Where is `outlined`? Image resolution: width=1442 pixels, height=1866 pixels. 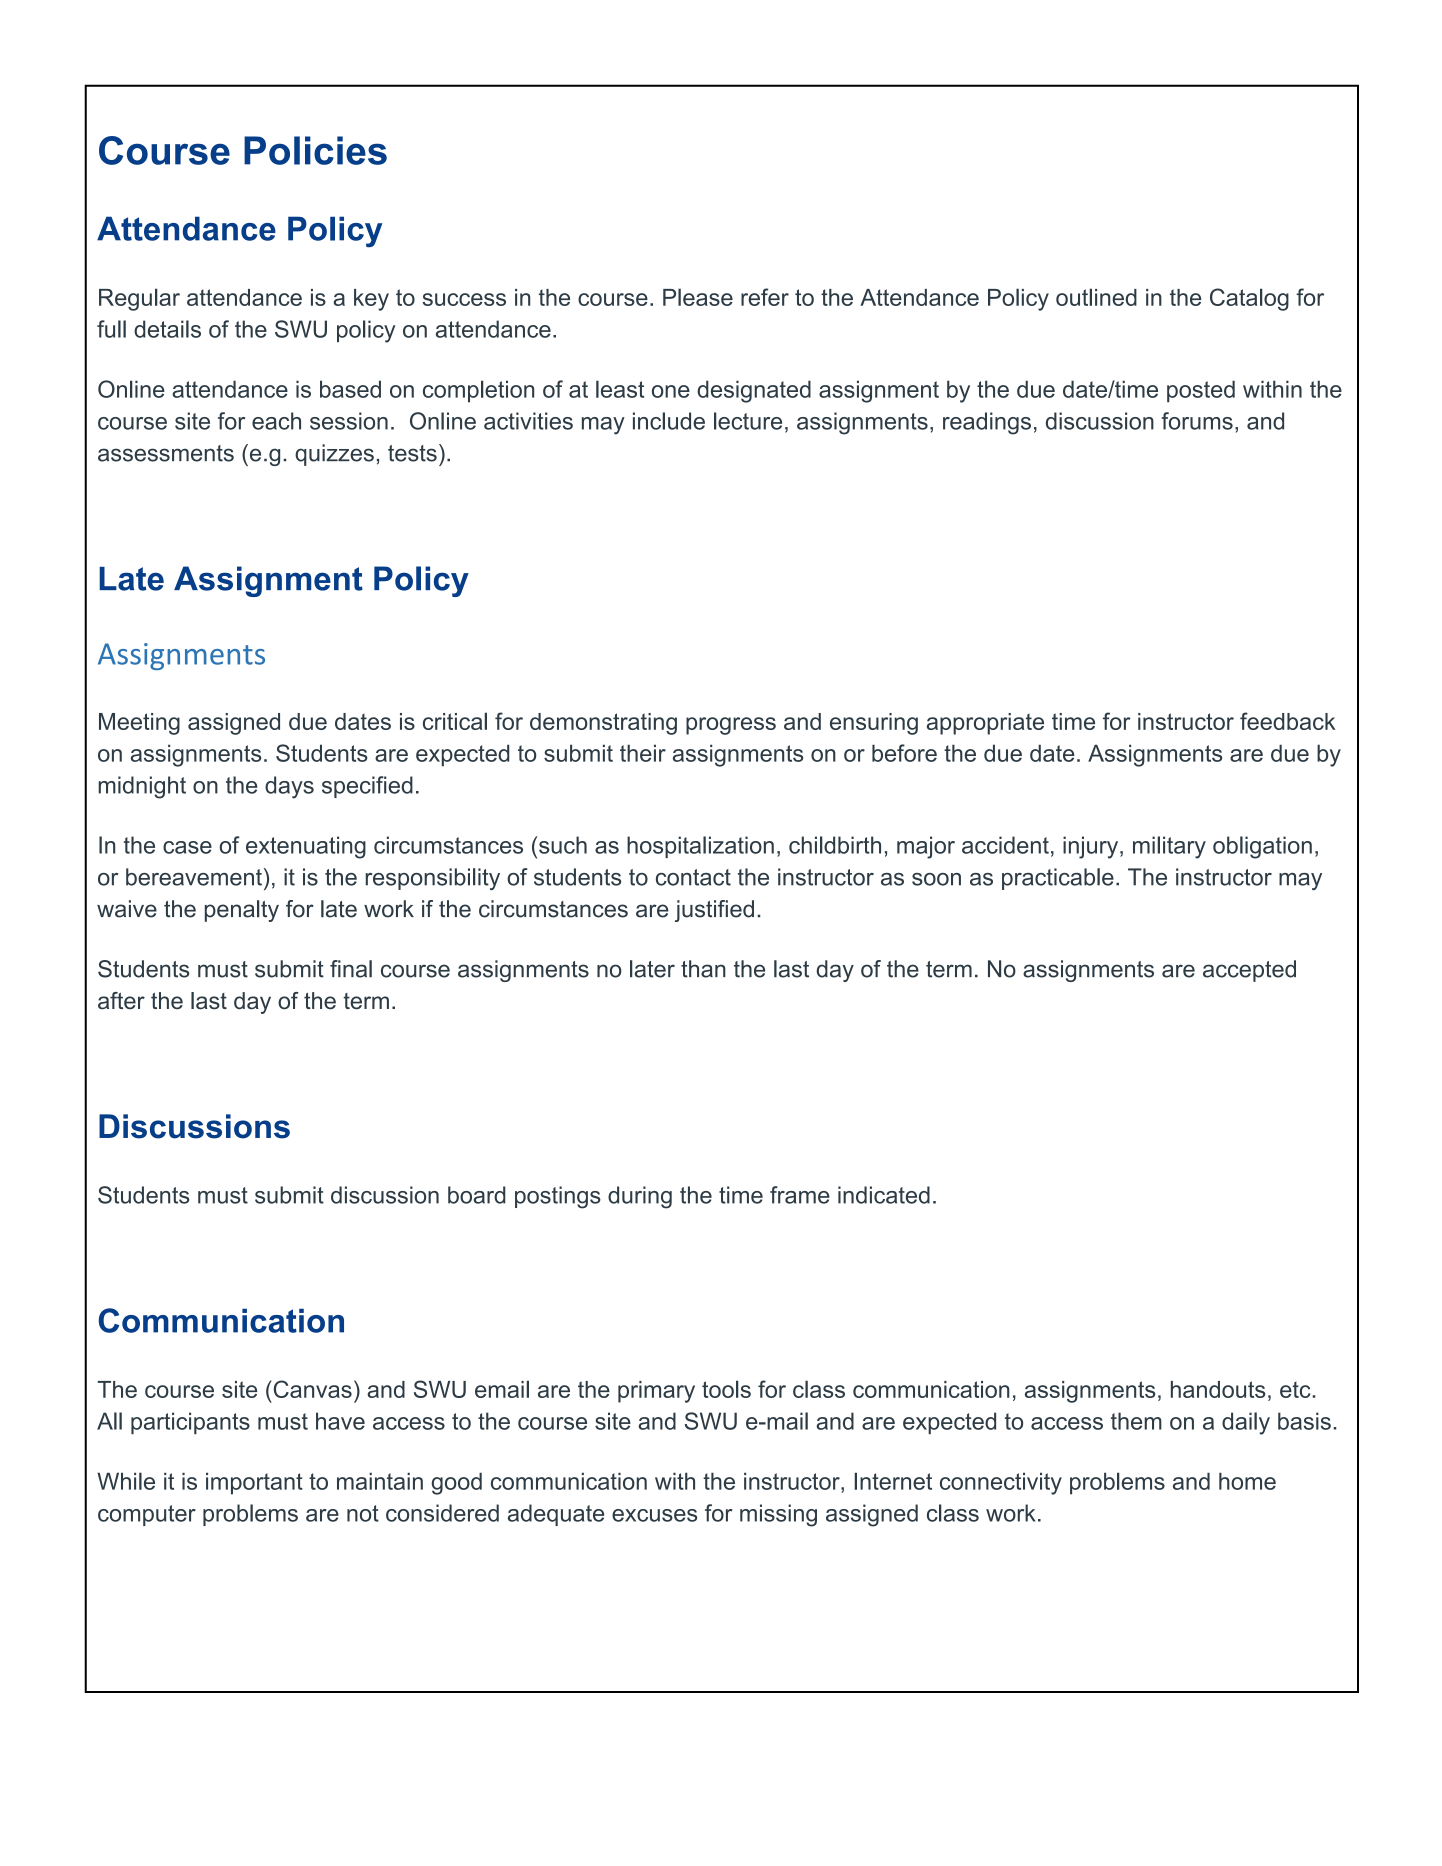 outlined is located at coordinates (1096, 297).
